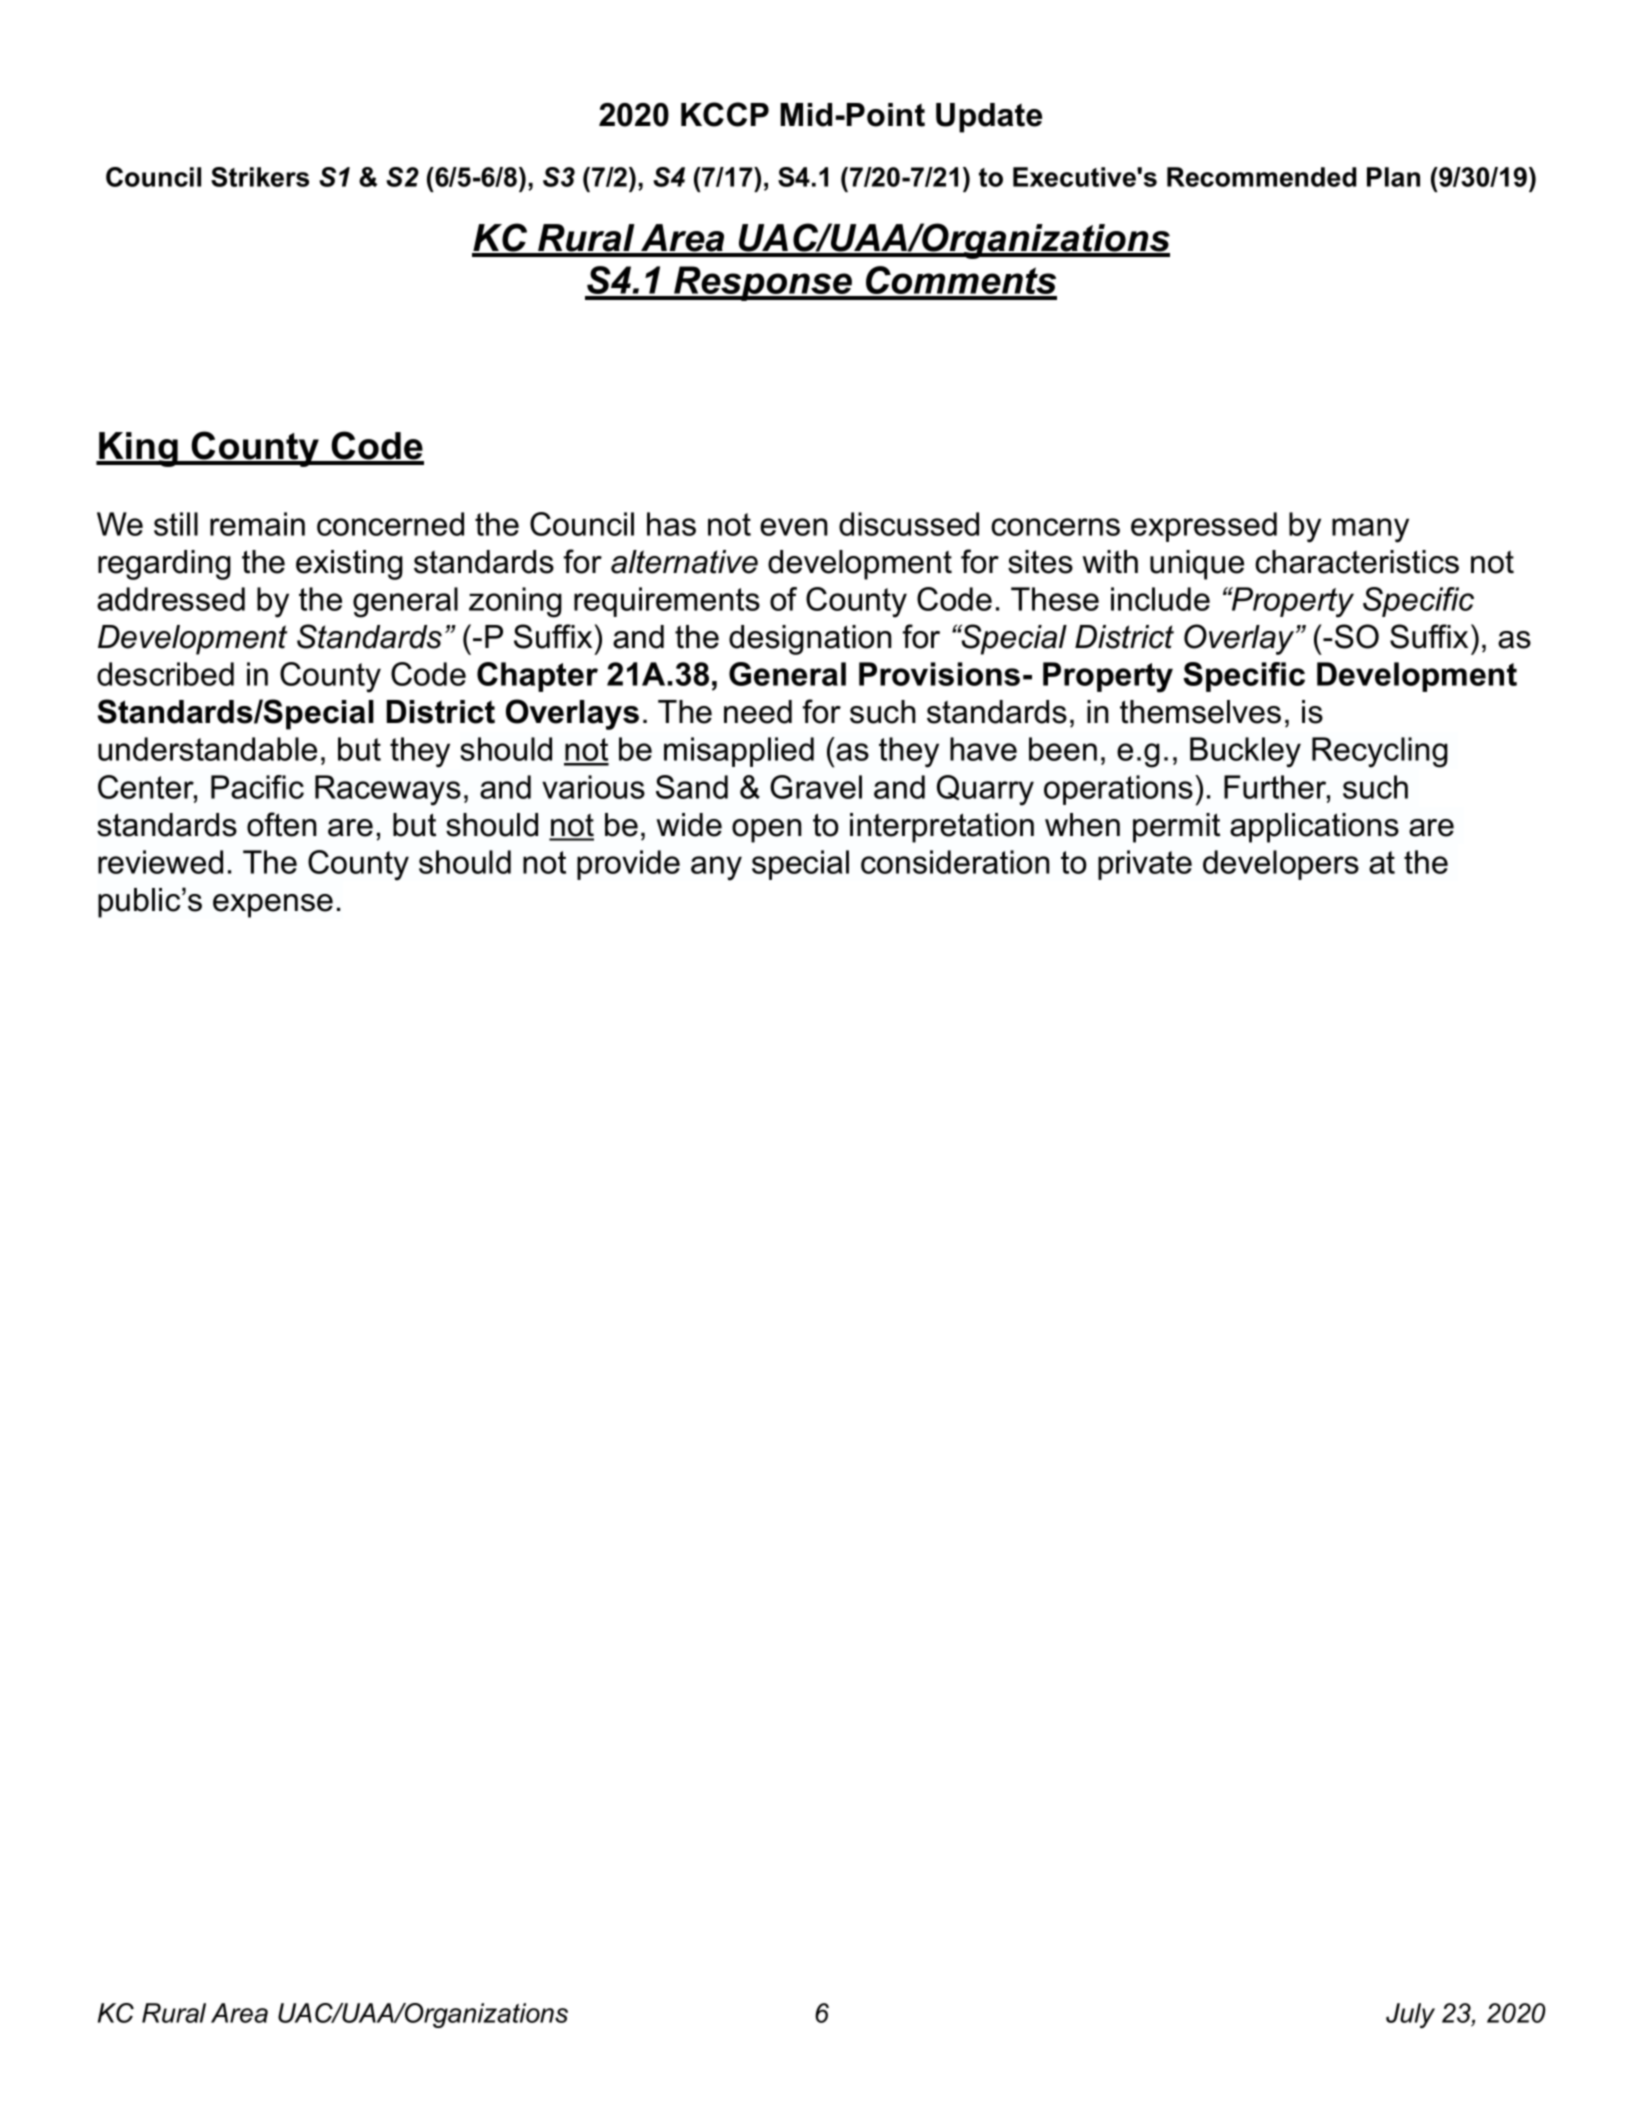 This screenshot has width=1642, height=2125. Describe the element at coordinates (260, 177) in the screenshot. I see `Strikers` at that location.
